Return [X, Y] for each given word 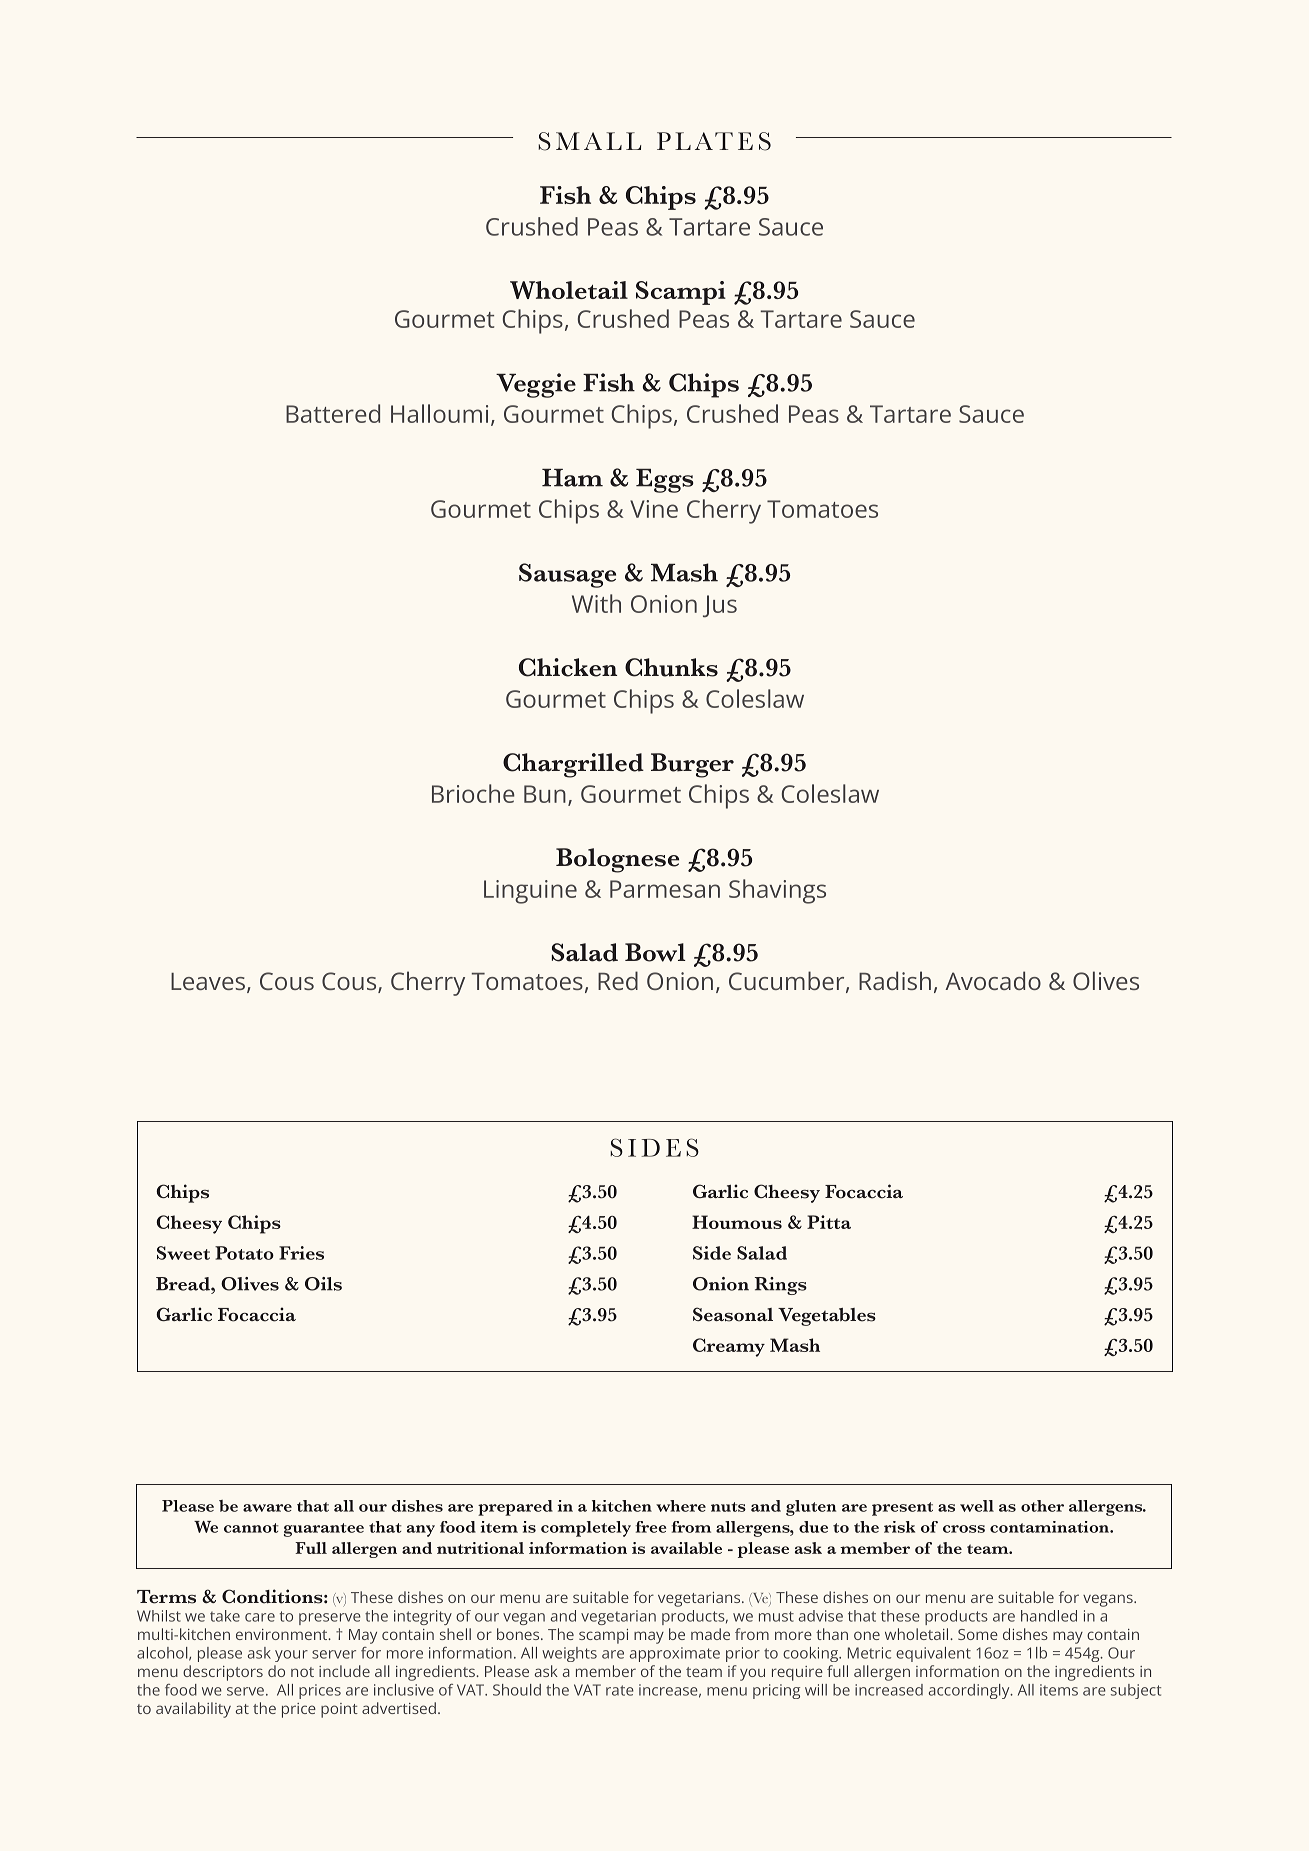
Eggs [665, 481]
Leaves [208, 981]
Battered [333, 413]
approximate [675, 1654]
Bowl [655, 952]
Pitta [829, 1222]
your [291, 1656]
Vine [654, 509]
